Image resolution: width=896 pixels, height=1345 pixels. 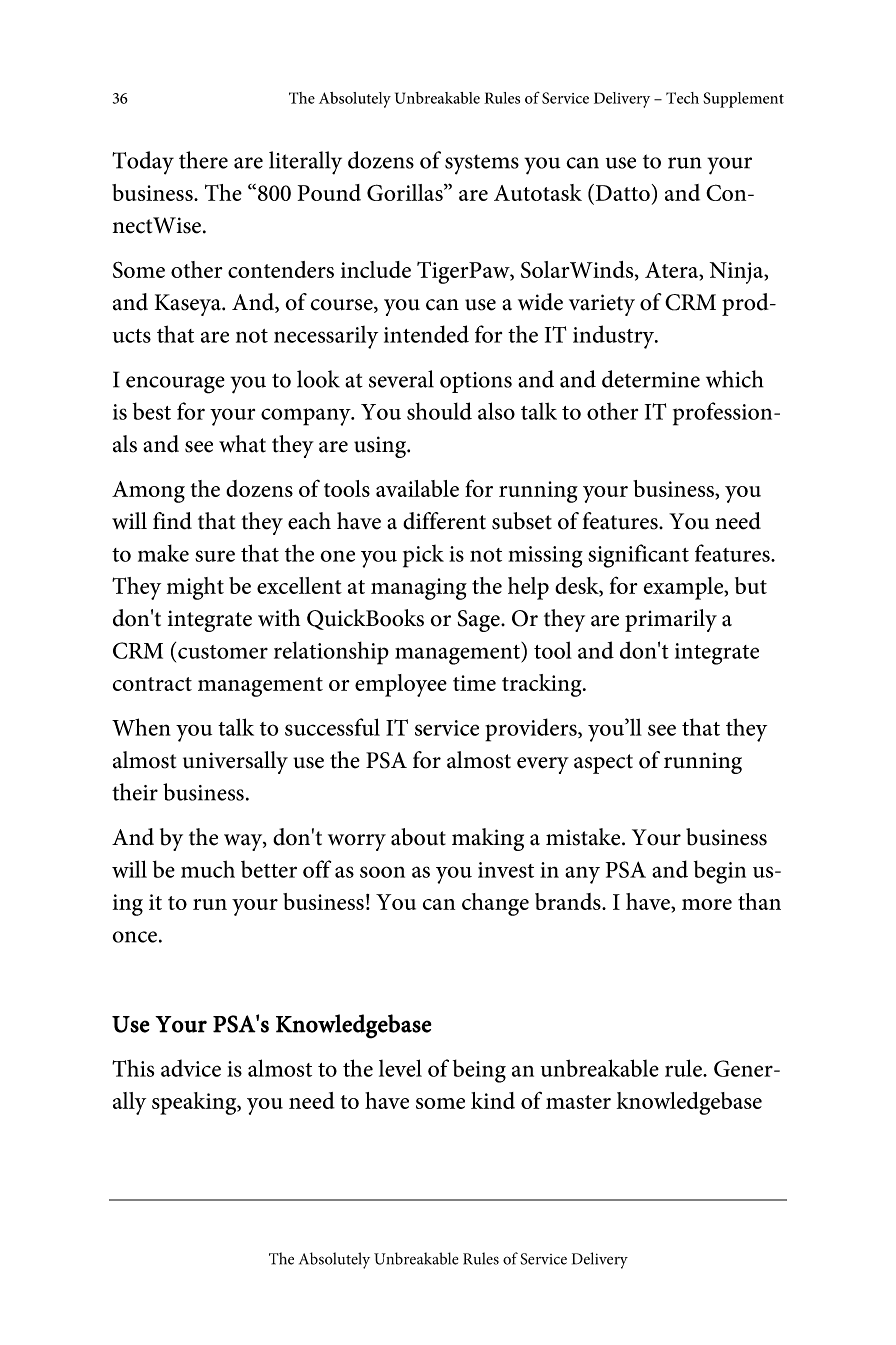 I want to click on should, so click(x=439, y=411).
